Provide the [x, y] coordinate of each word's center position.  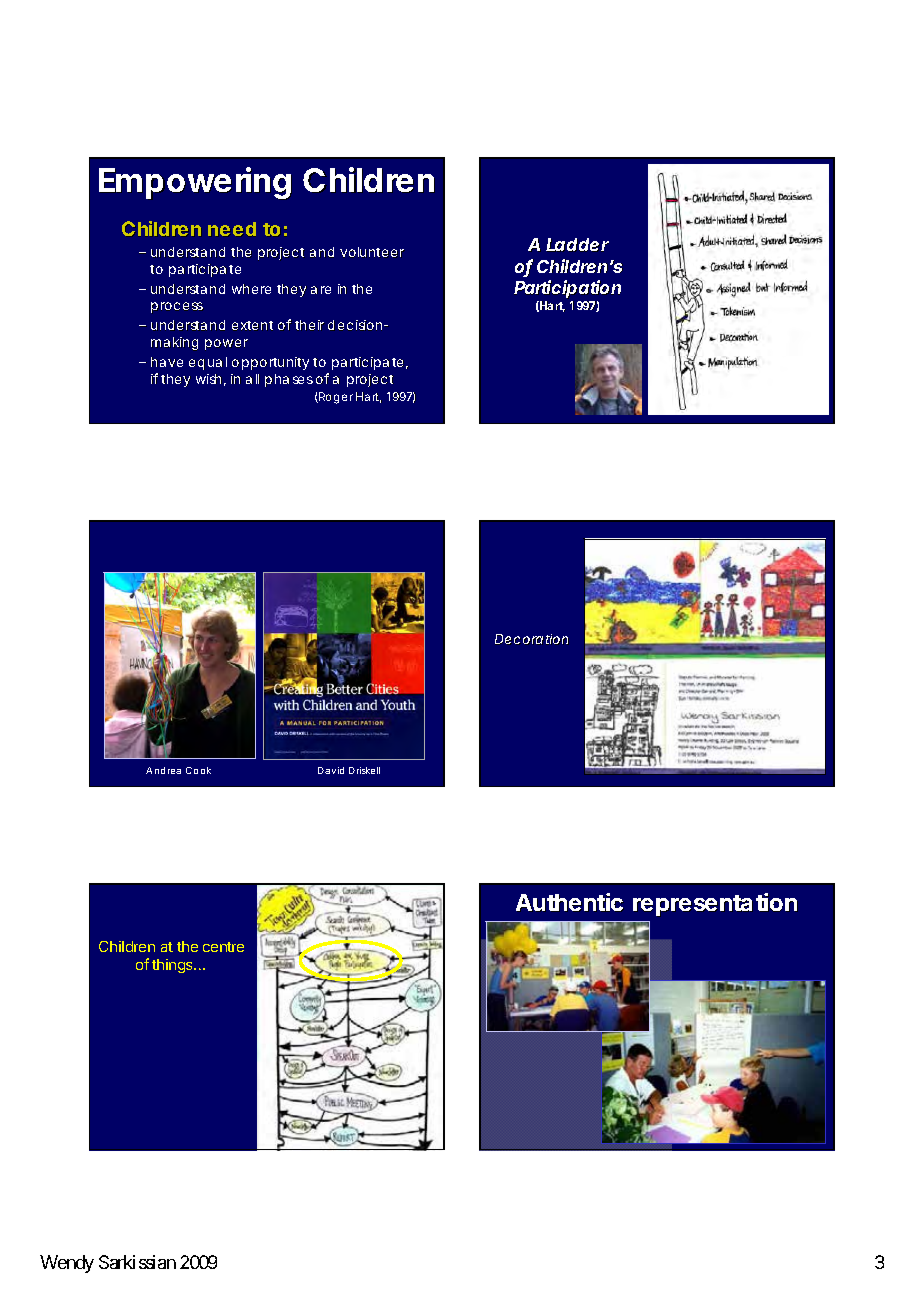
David [331, 770]
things [173, 966]
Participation [567, 291]
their [309, 325]
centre [223, 947]
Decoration [531, 639]
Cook [198, 770]
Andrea [163, 770]
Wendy [67, 1264]
